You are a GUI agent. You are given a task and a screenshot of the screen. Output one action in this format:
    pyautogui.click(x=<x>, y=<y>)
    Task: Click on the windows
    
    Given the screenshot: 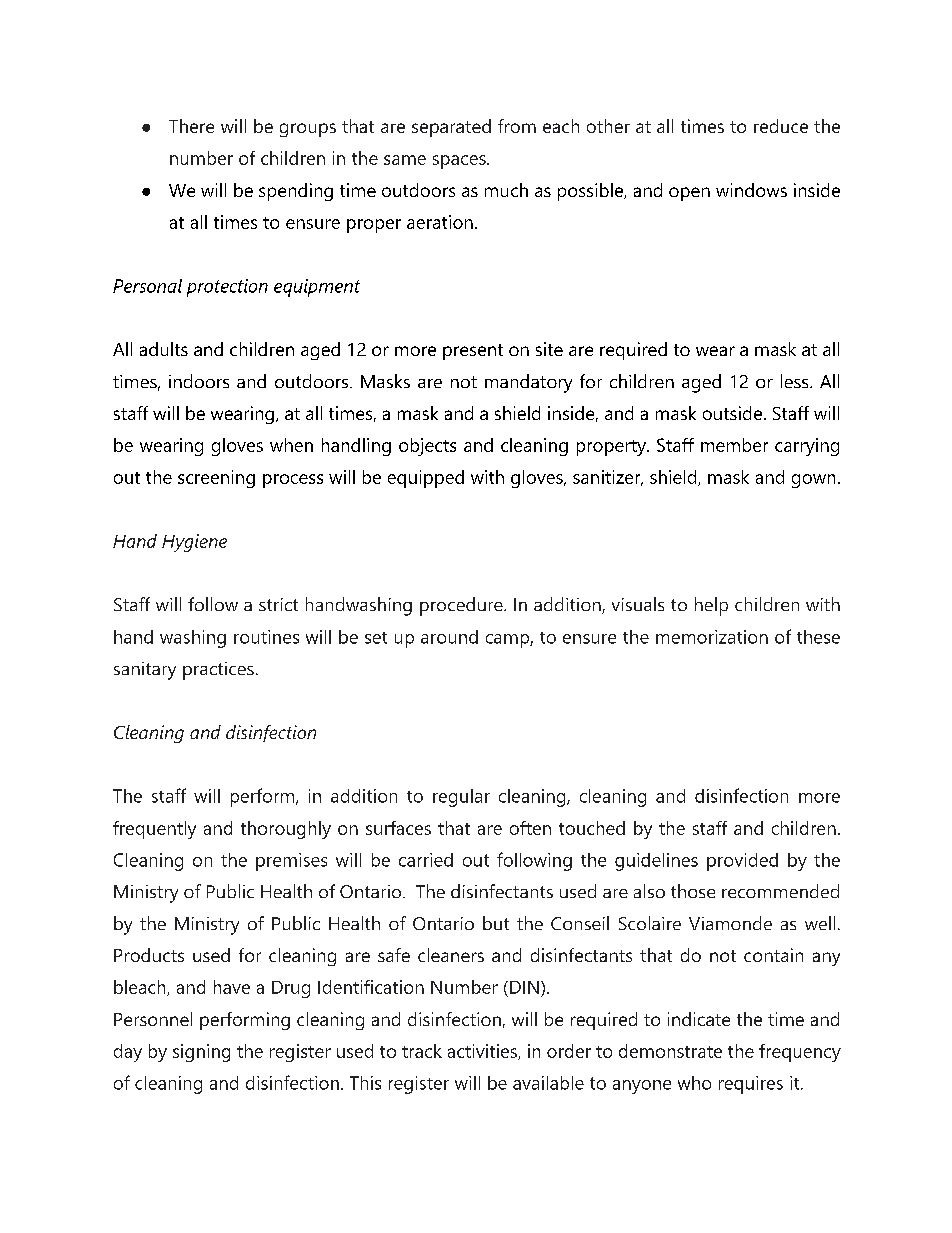 What is the action you would take?
    pyautogui.click(x=751, y=190)
